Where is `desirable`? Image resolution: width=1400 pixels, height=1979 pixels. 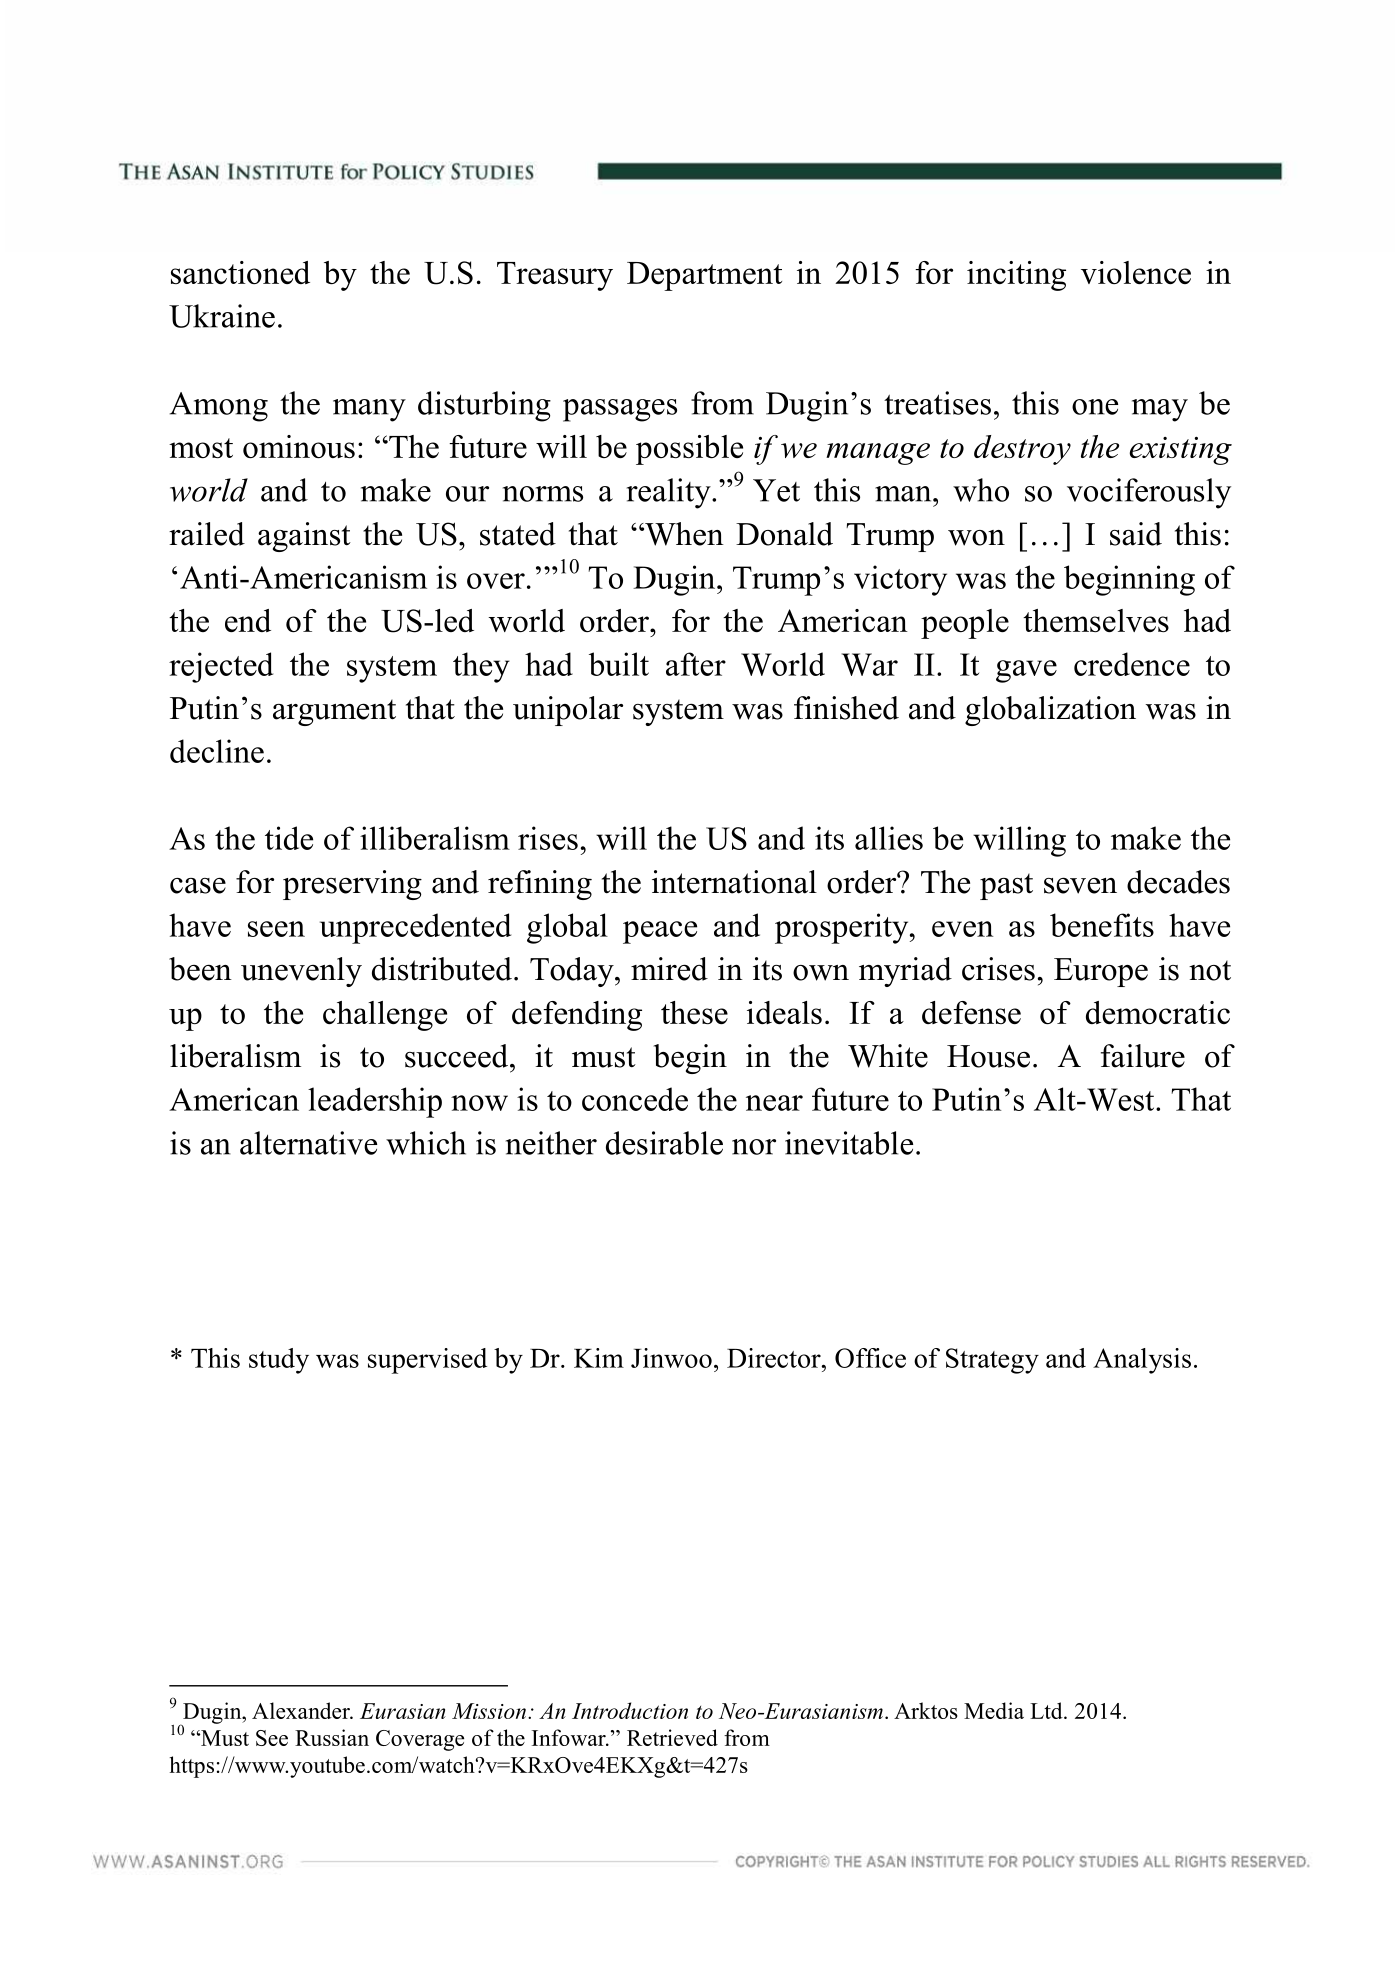 desirable is located at coordinates (664, 1143).
